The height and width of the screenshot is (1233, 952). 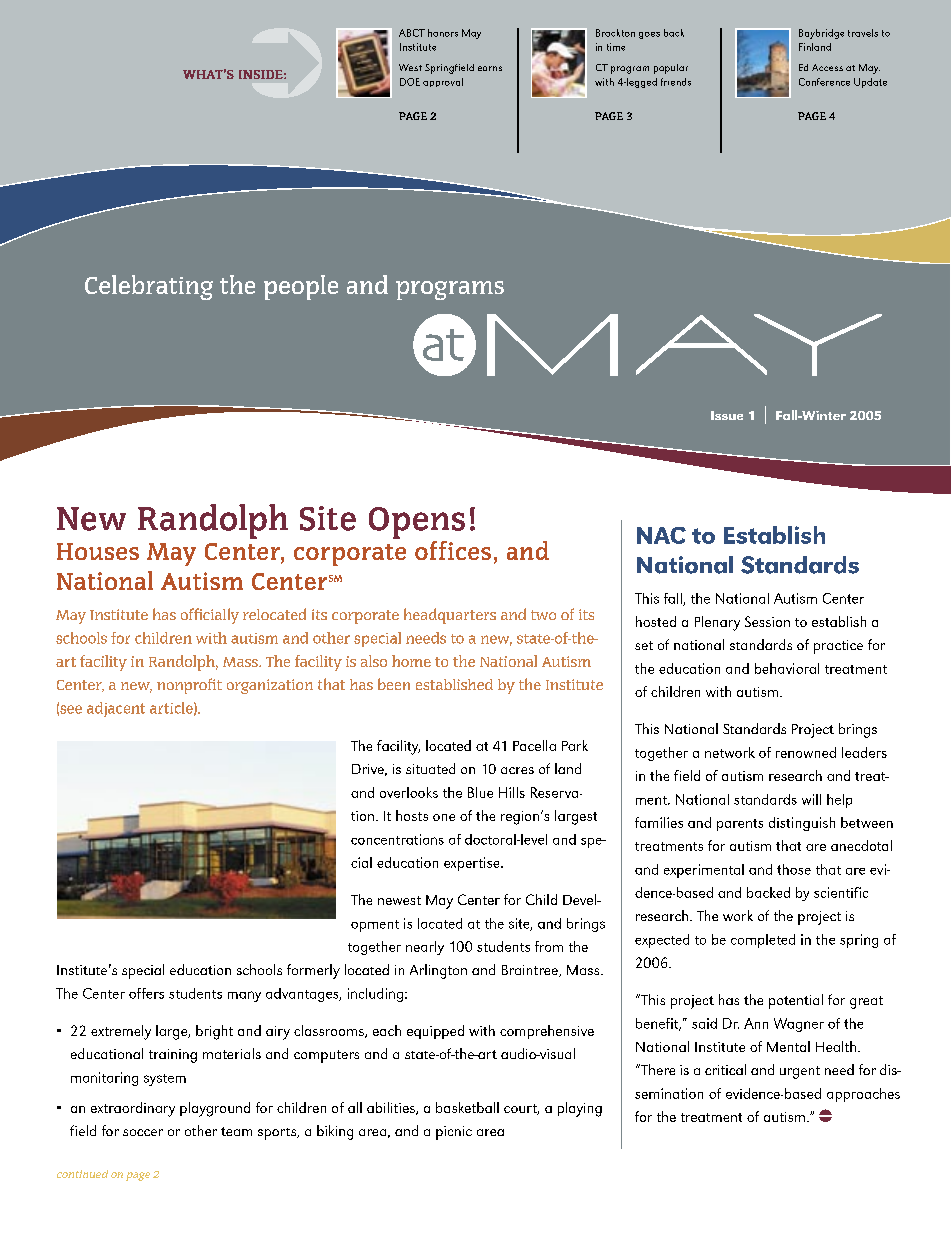 I want to click on adjacent, so click(x=116, y=709).
